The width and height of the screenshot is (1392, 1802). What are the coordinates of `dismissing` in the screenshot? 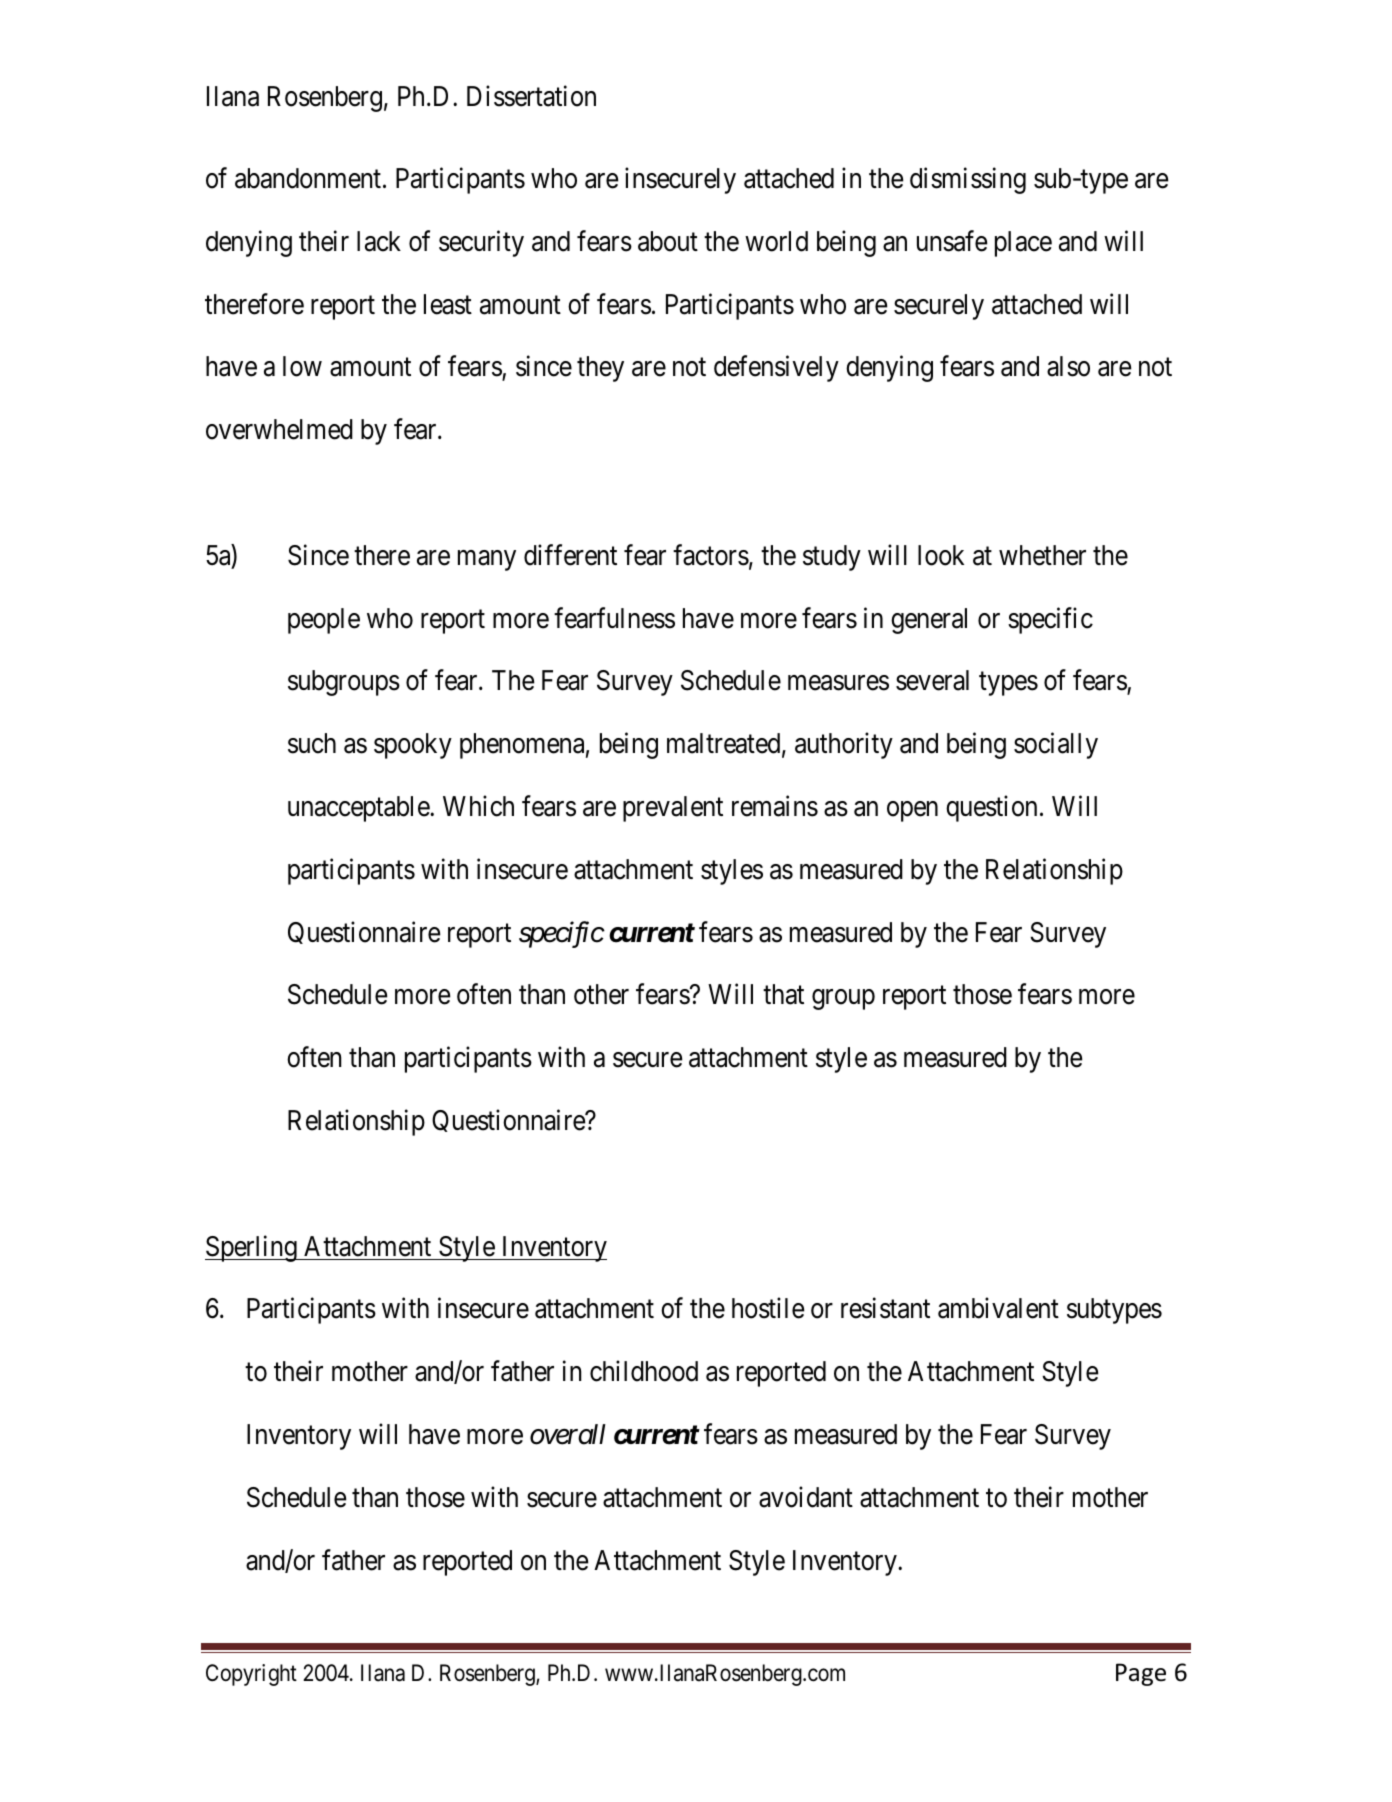 It's located at (968, 180).
